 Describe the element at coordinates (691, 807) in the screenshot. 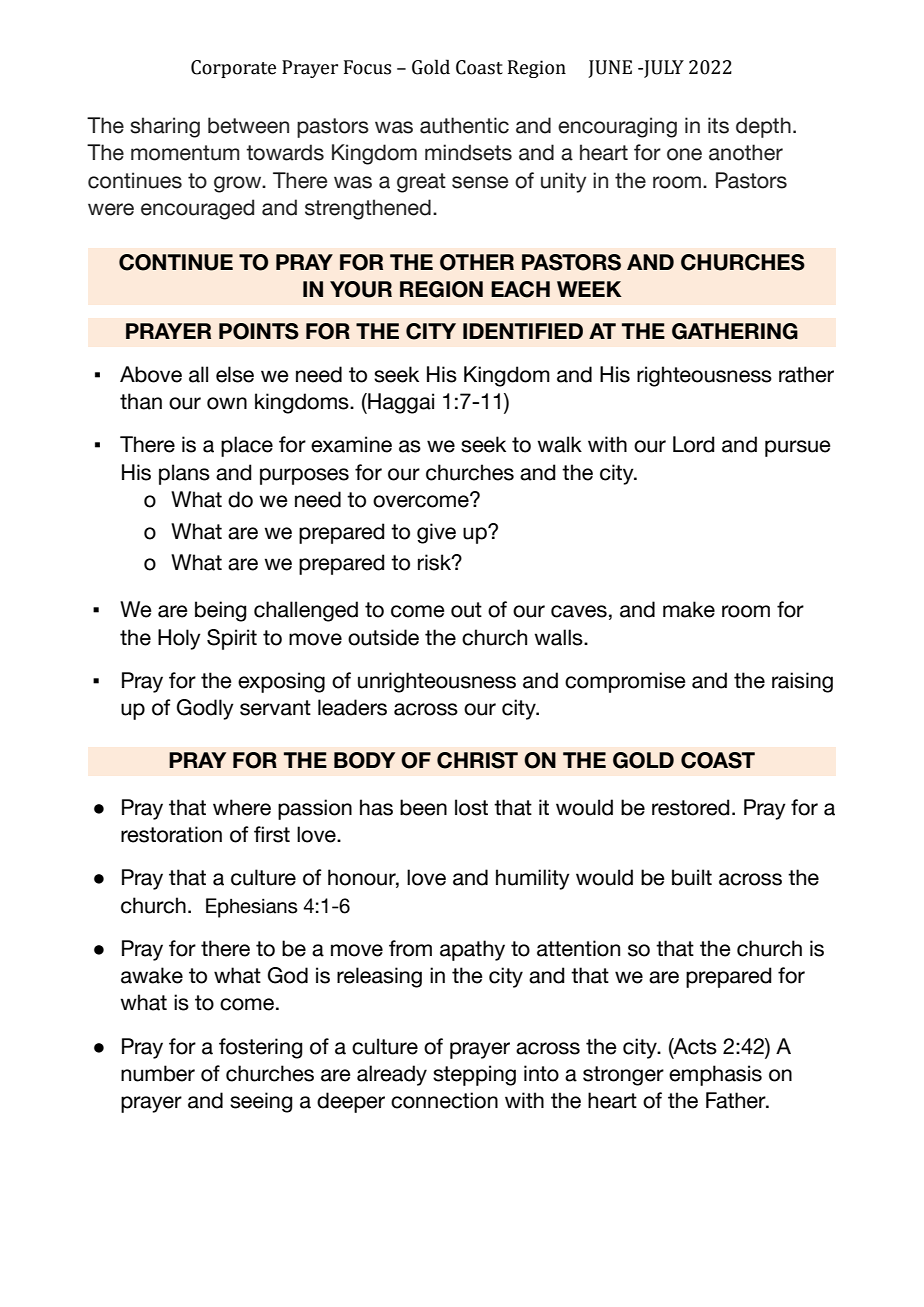

I see `restored` at that location.
